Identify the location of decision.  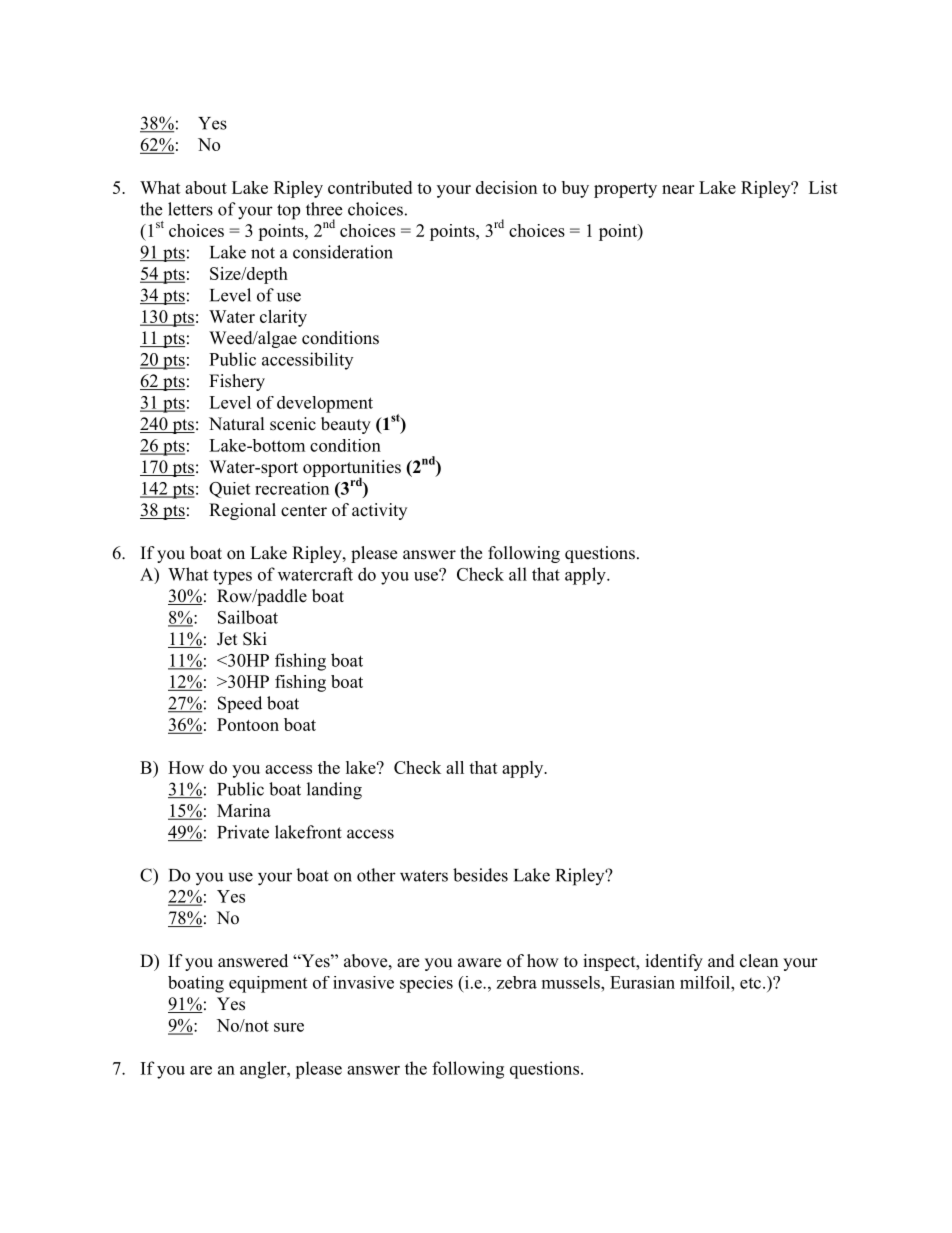
(506, 187).
